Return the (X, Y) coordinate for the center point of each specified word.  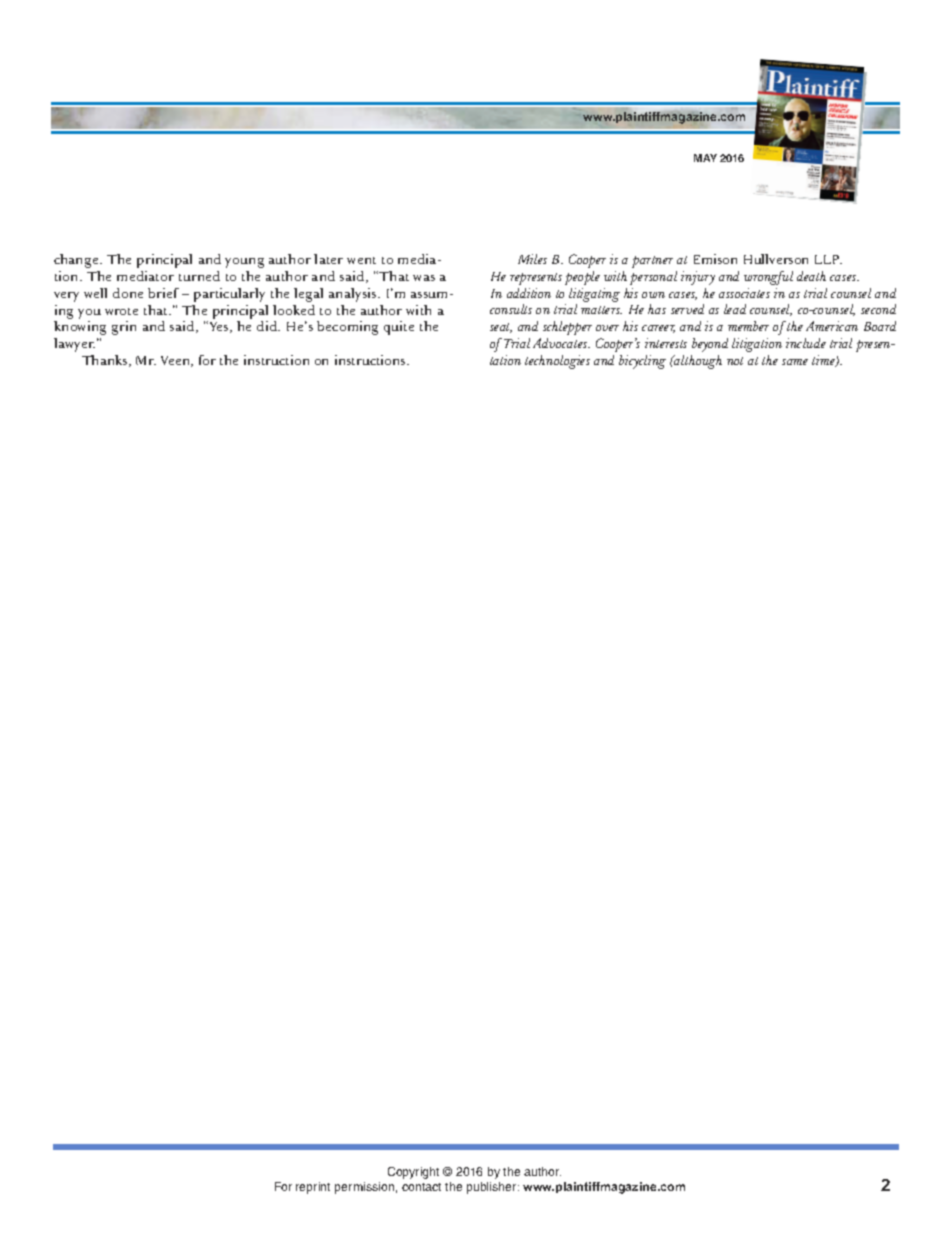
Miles (532, 259)
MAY (705, 158)
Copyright (413, 1173)
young (244, 263)
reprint (313, 1188)
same (795, 362)
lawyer (74, 345)
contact (421, 1187)
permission (364, 1188)
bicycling (642, 362)
